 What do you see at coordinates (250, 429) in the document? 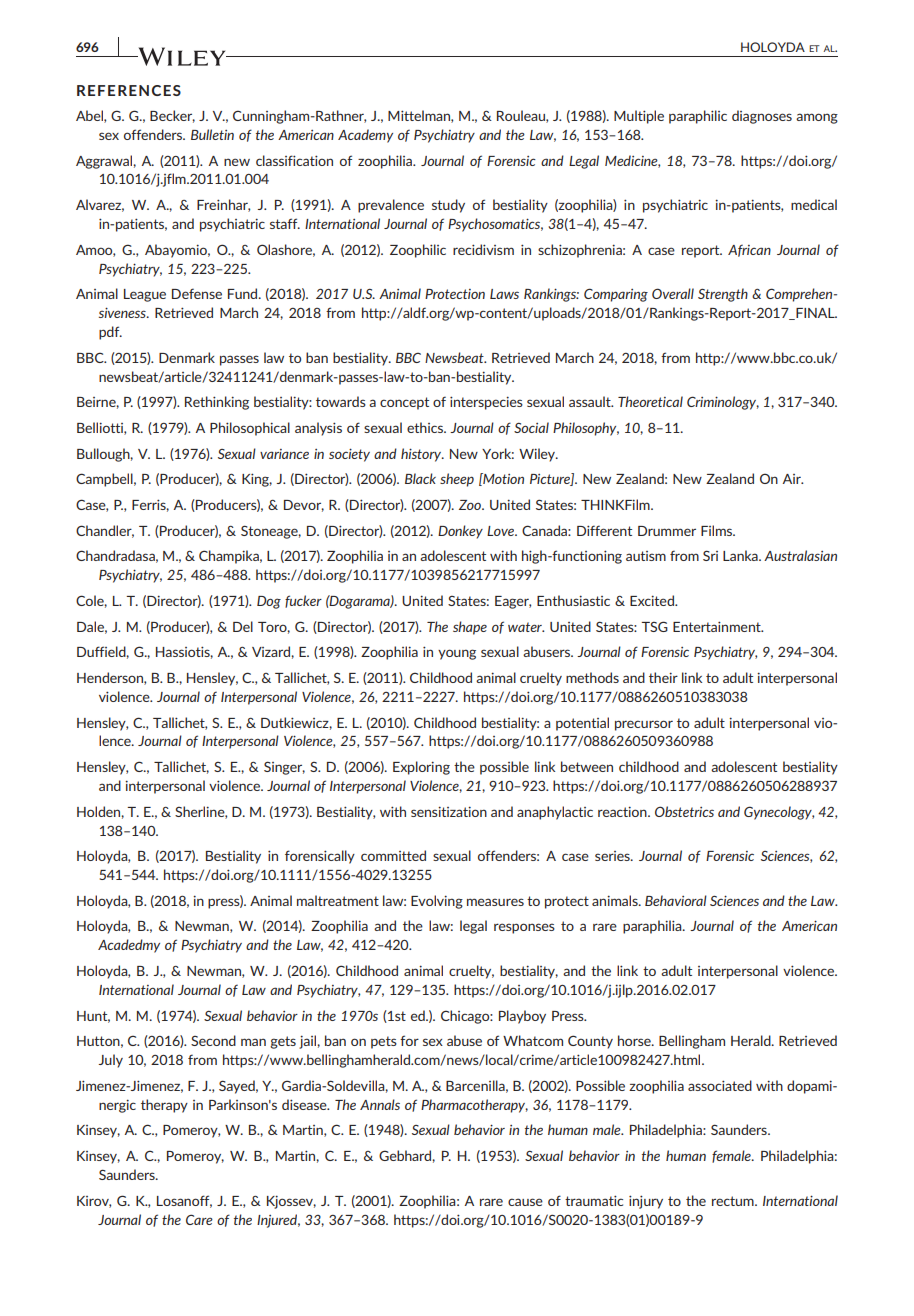
I see `Philosophical` at bounding box center [250, 429].
